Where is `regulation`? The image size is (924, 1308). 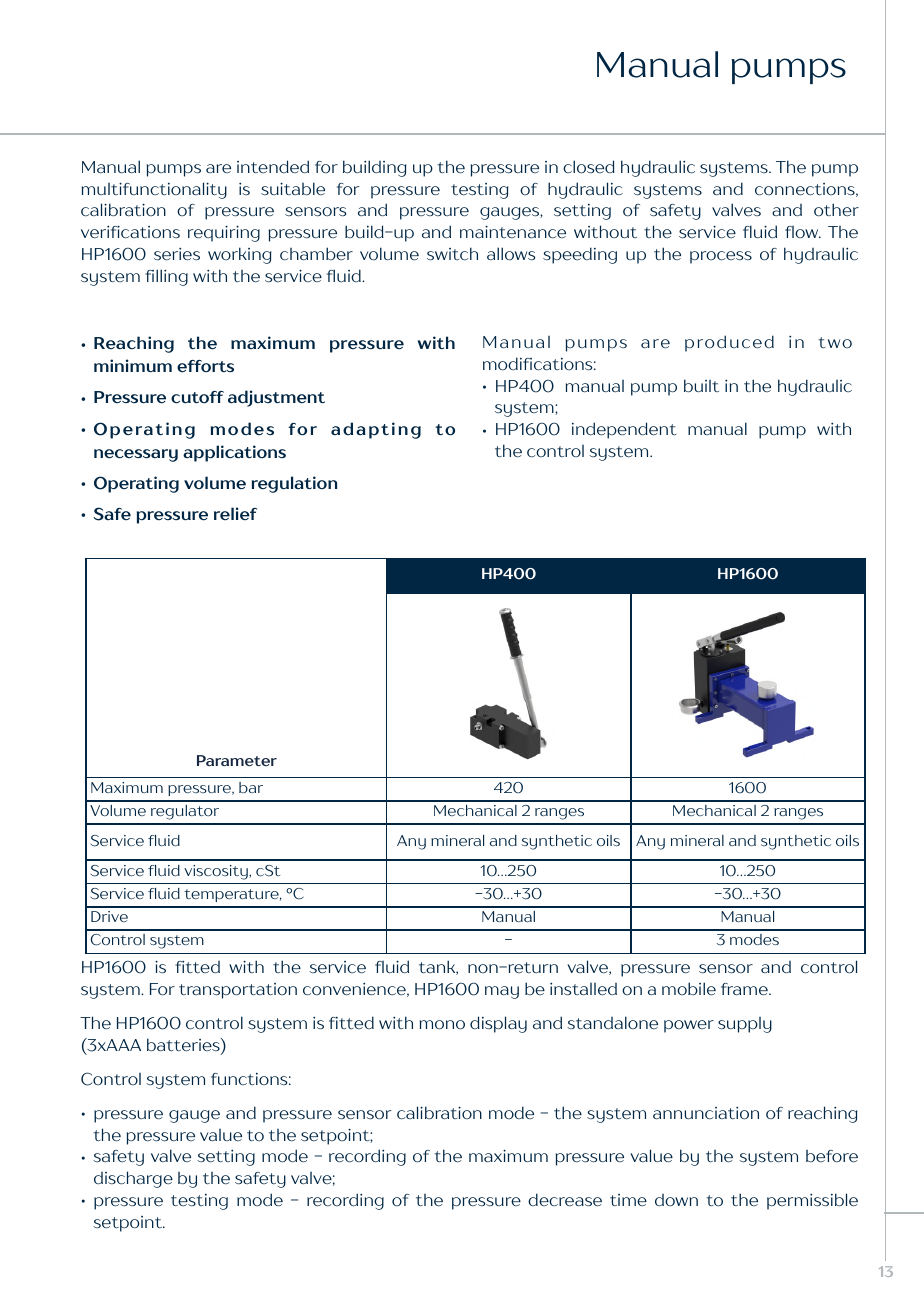
regulation is located at coordinates (294, 484).
